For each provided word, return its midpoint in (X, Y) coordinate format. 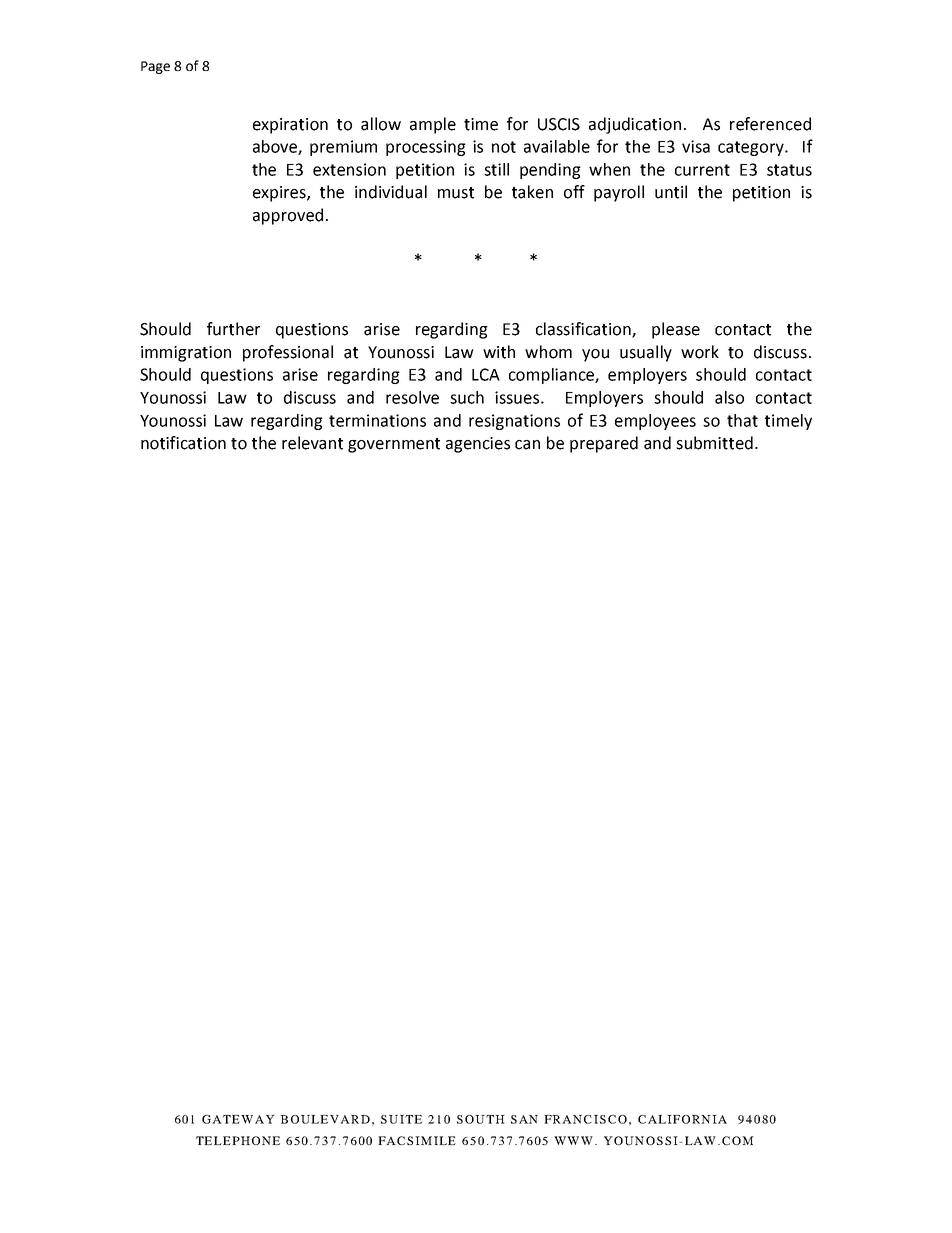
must (456, 193)
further (233, 329)
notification (183, 443)
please (676, 330)
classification (584, 330)
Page (155, 67)
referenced (770, 124)
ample (433, 125)
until (671, 192)
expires (280, 194)
